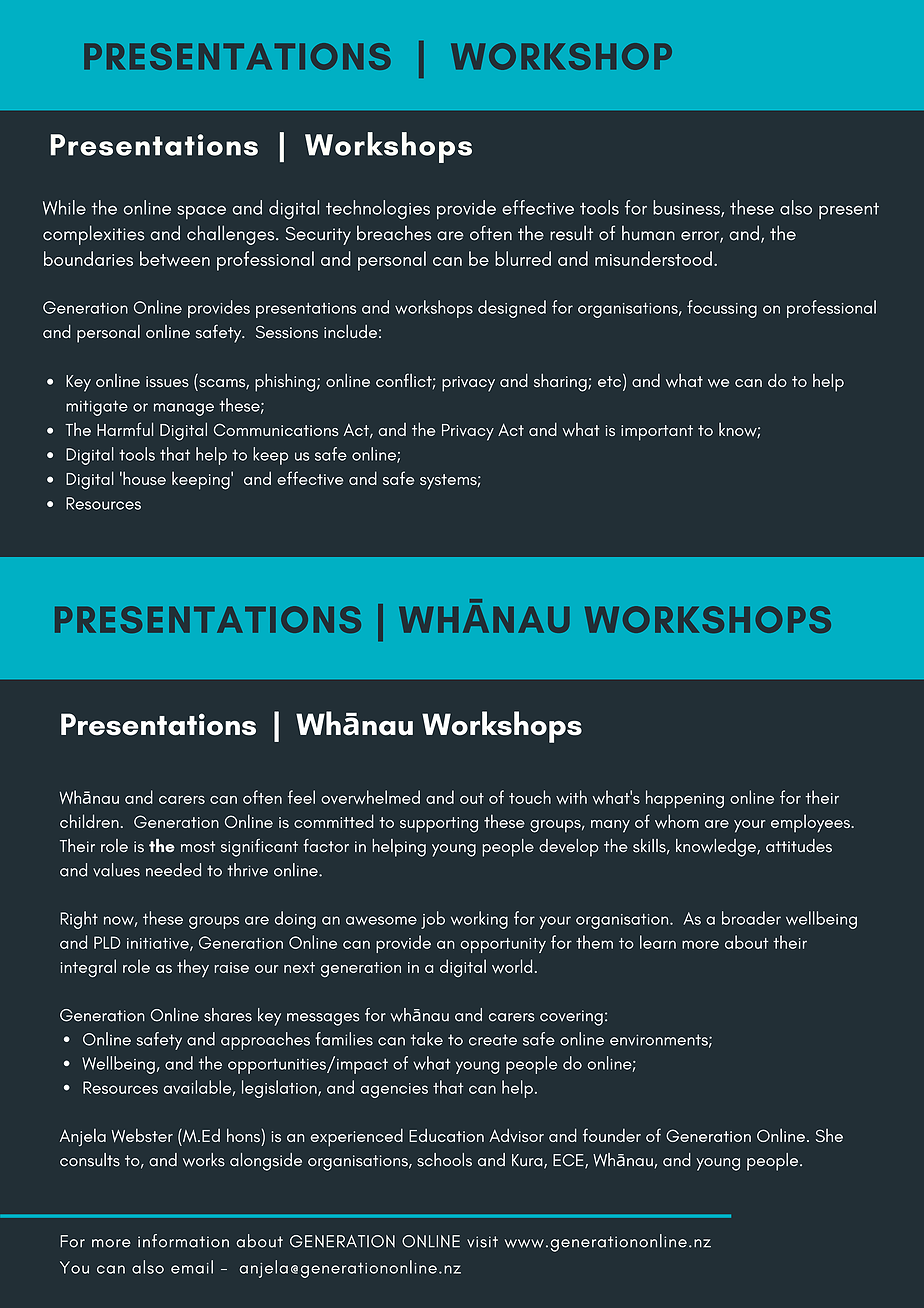 This image has width=924, height=1308. Describe the element at coordinates (89, 821) in the image. I see `children` at that location.
